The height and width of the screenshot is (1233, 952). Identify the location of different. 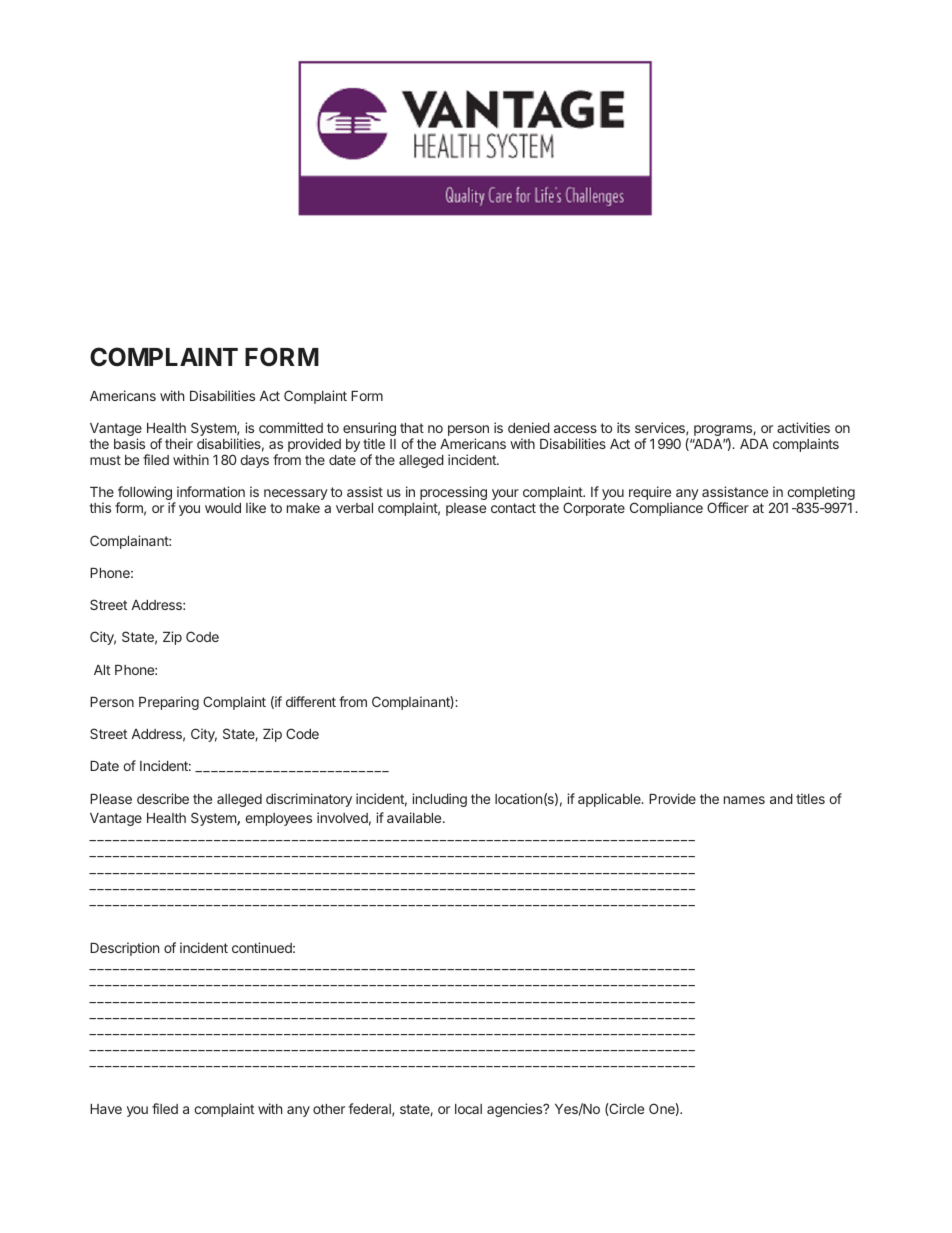
(311, 701).
